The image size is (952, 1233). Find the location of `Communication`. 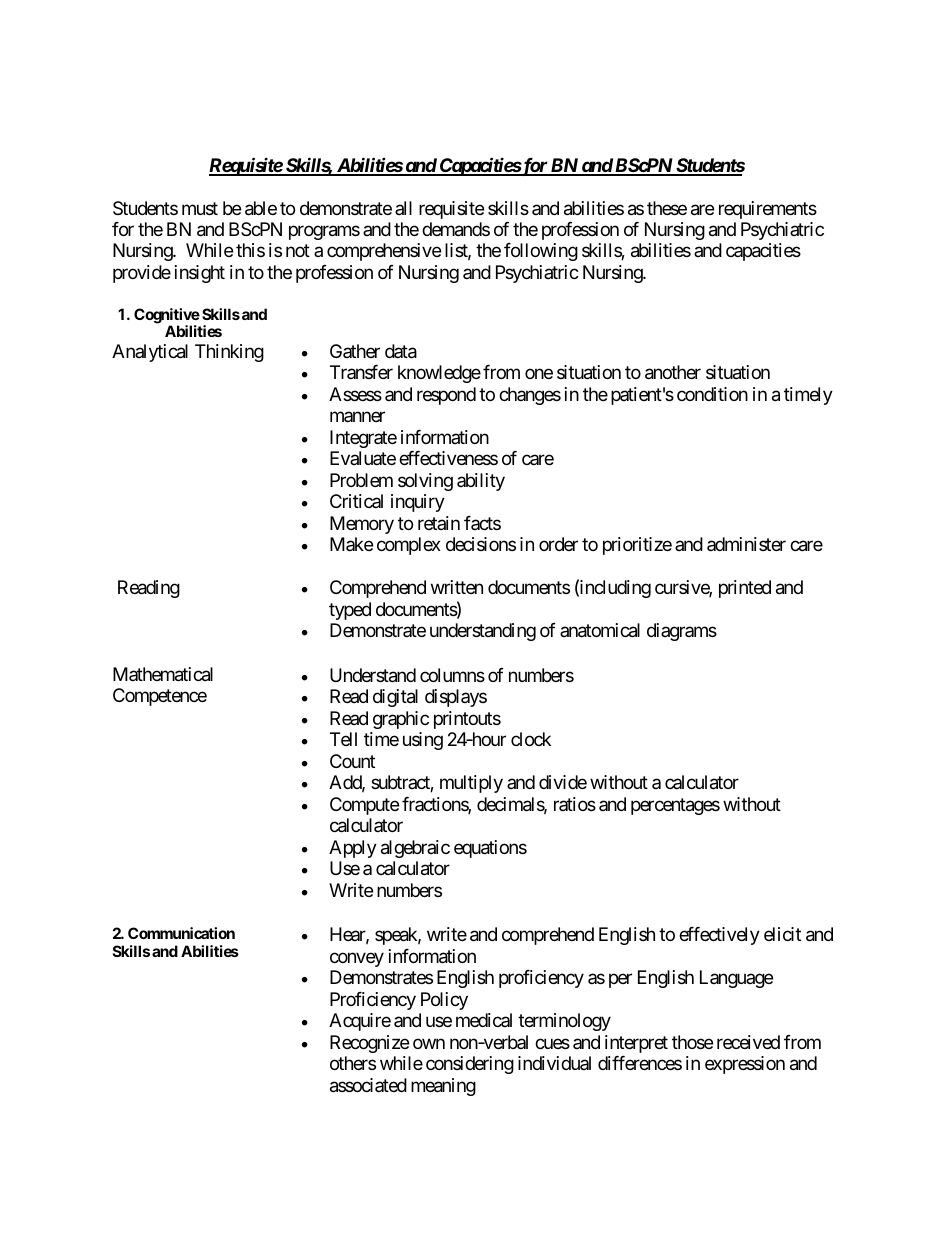

Communication is located at coordinates (181, 933).
